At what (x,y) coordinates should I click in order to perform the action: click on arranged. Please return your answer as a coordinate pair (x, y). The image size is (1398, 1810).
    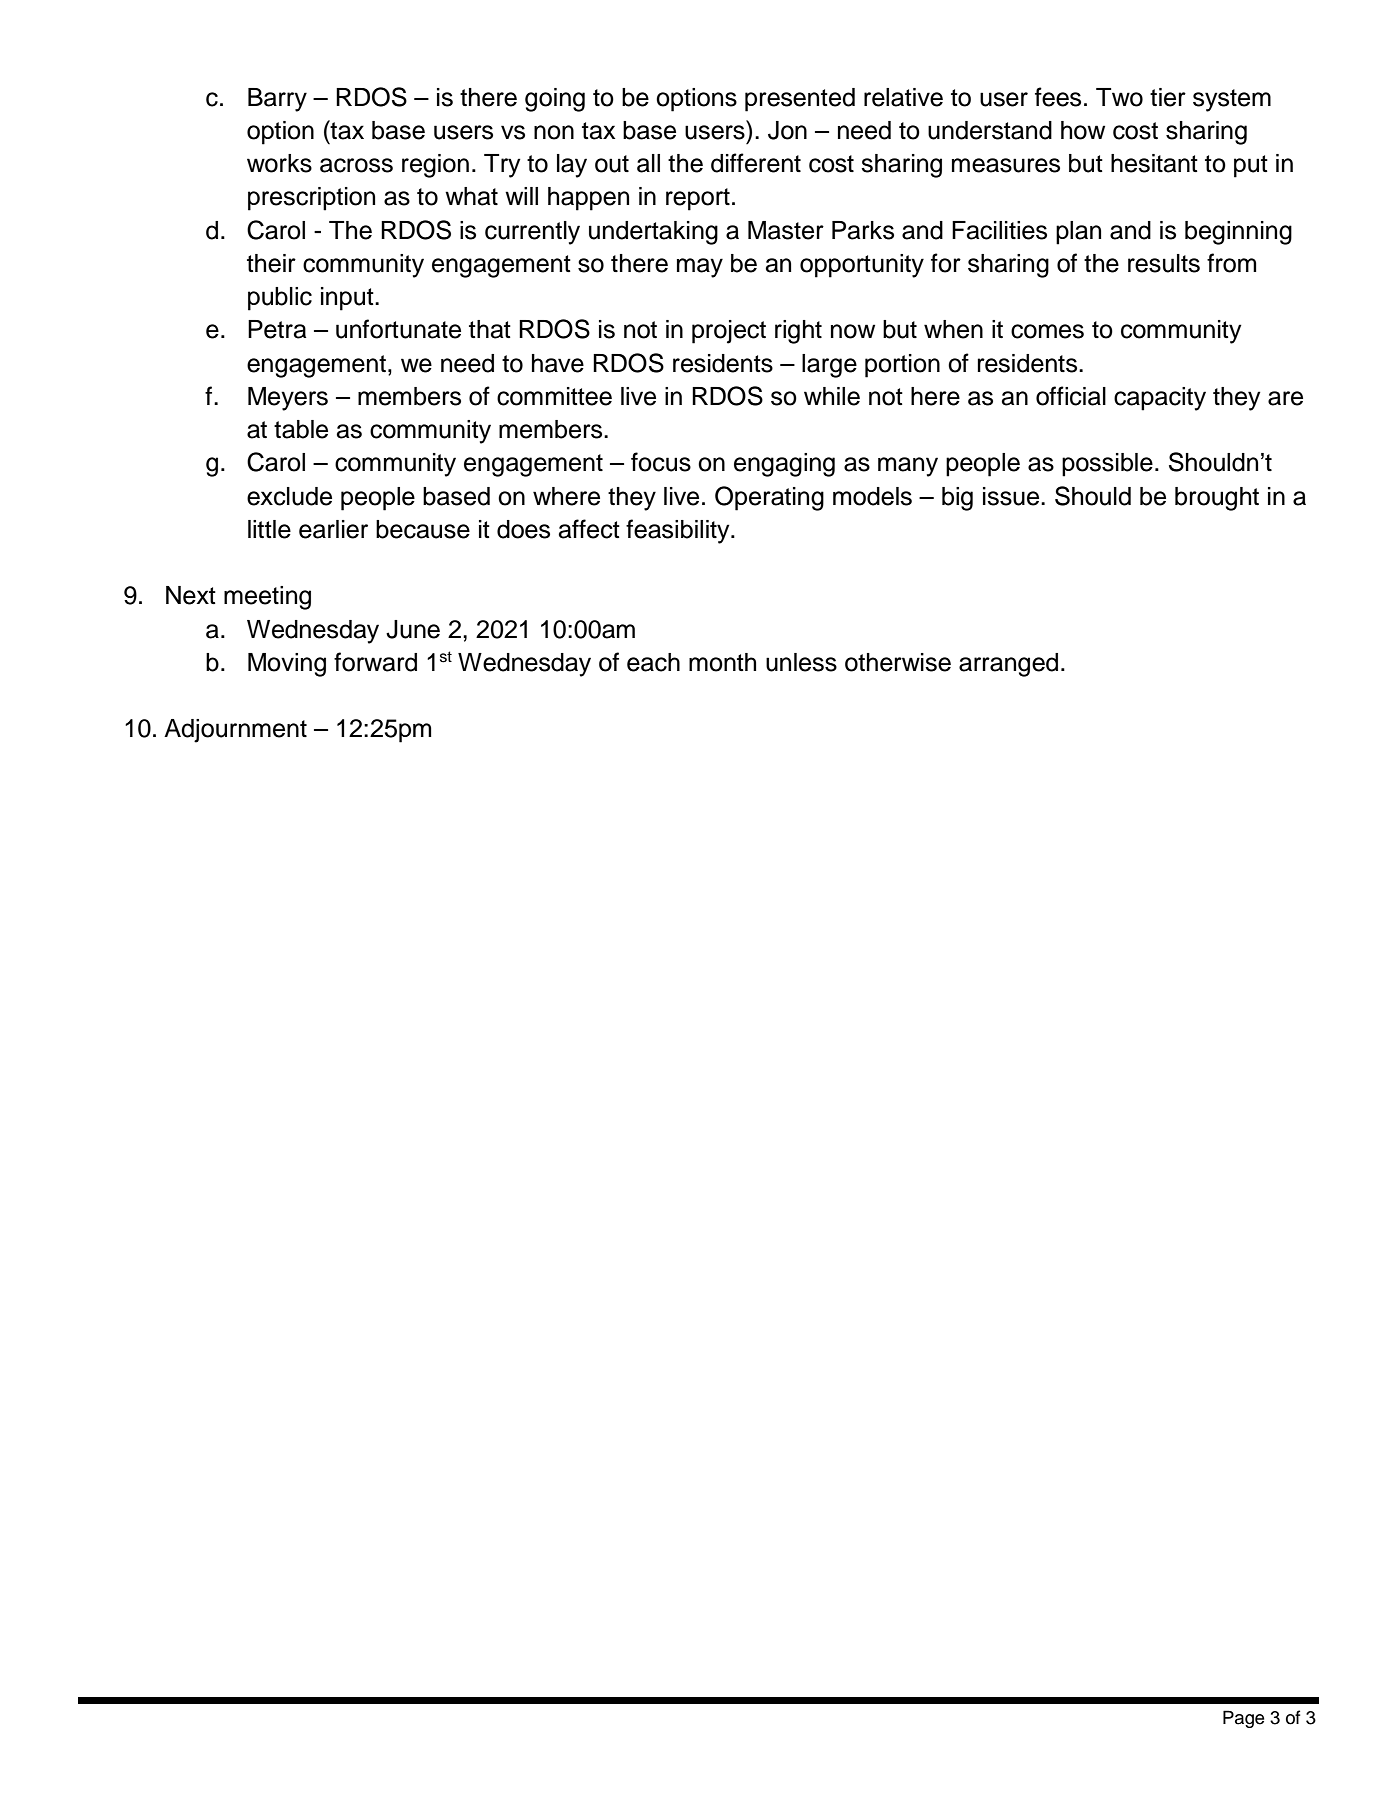
    Looking at the image, I should click on (1008, 665).
